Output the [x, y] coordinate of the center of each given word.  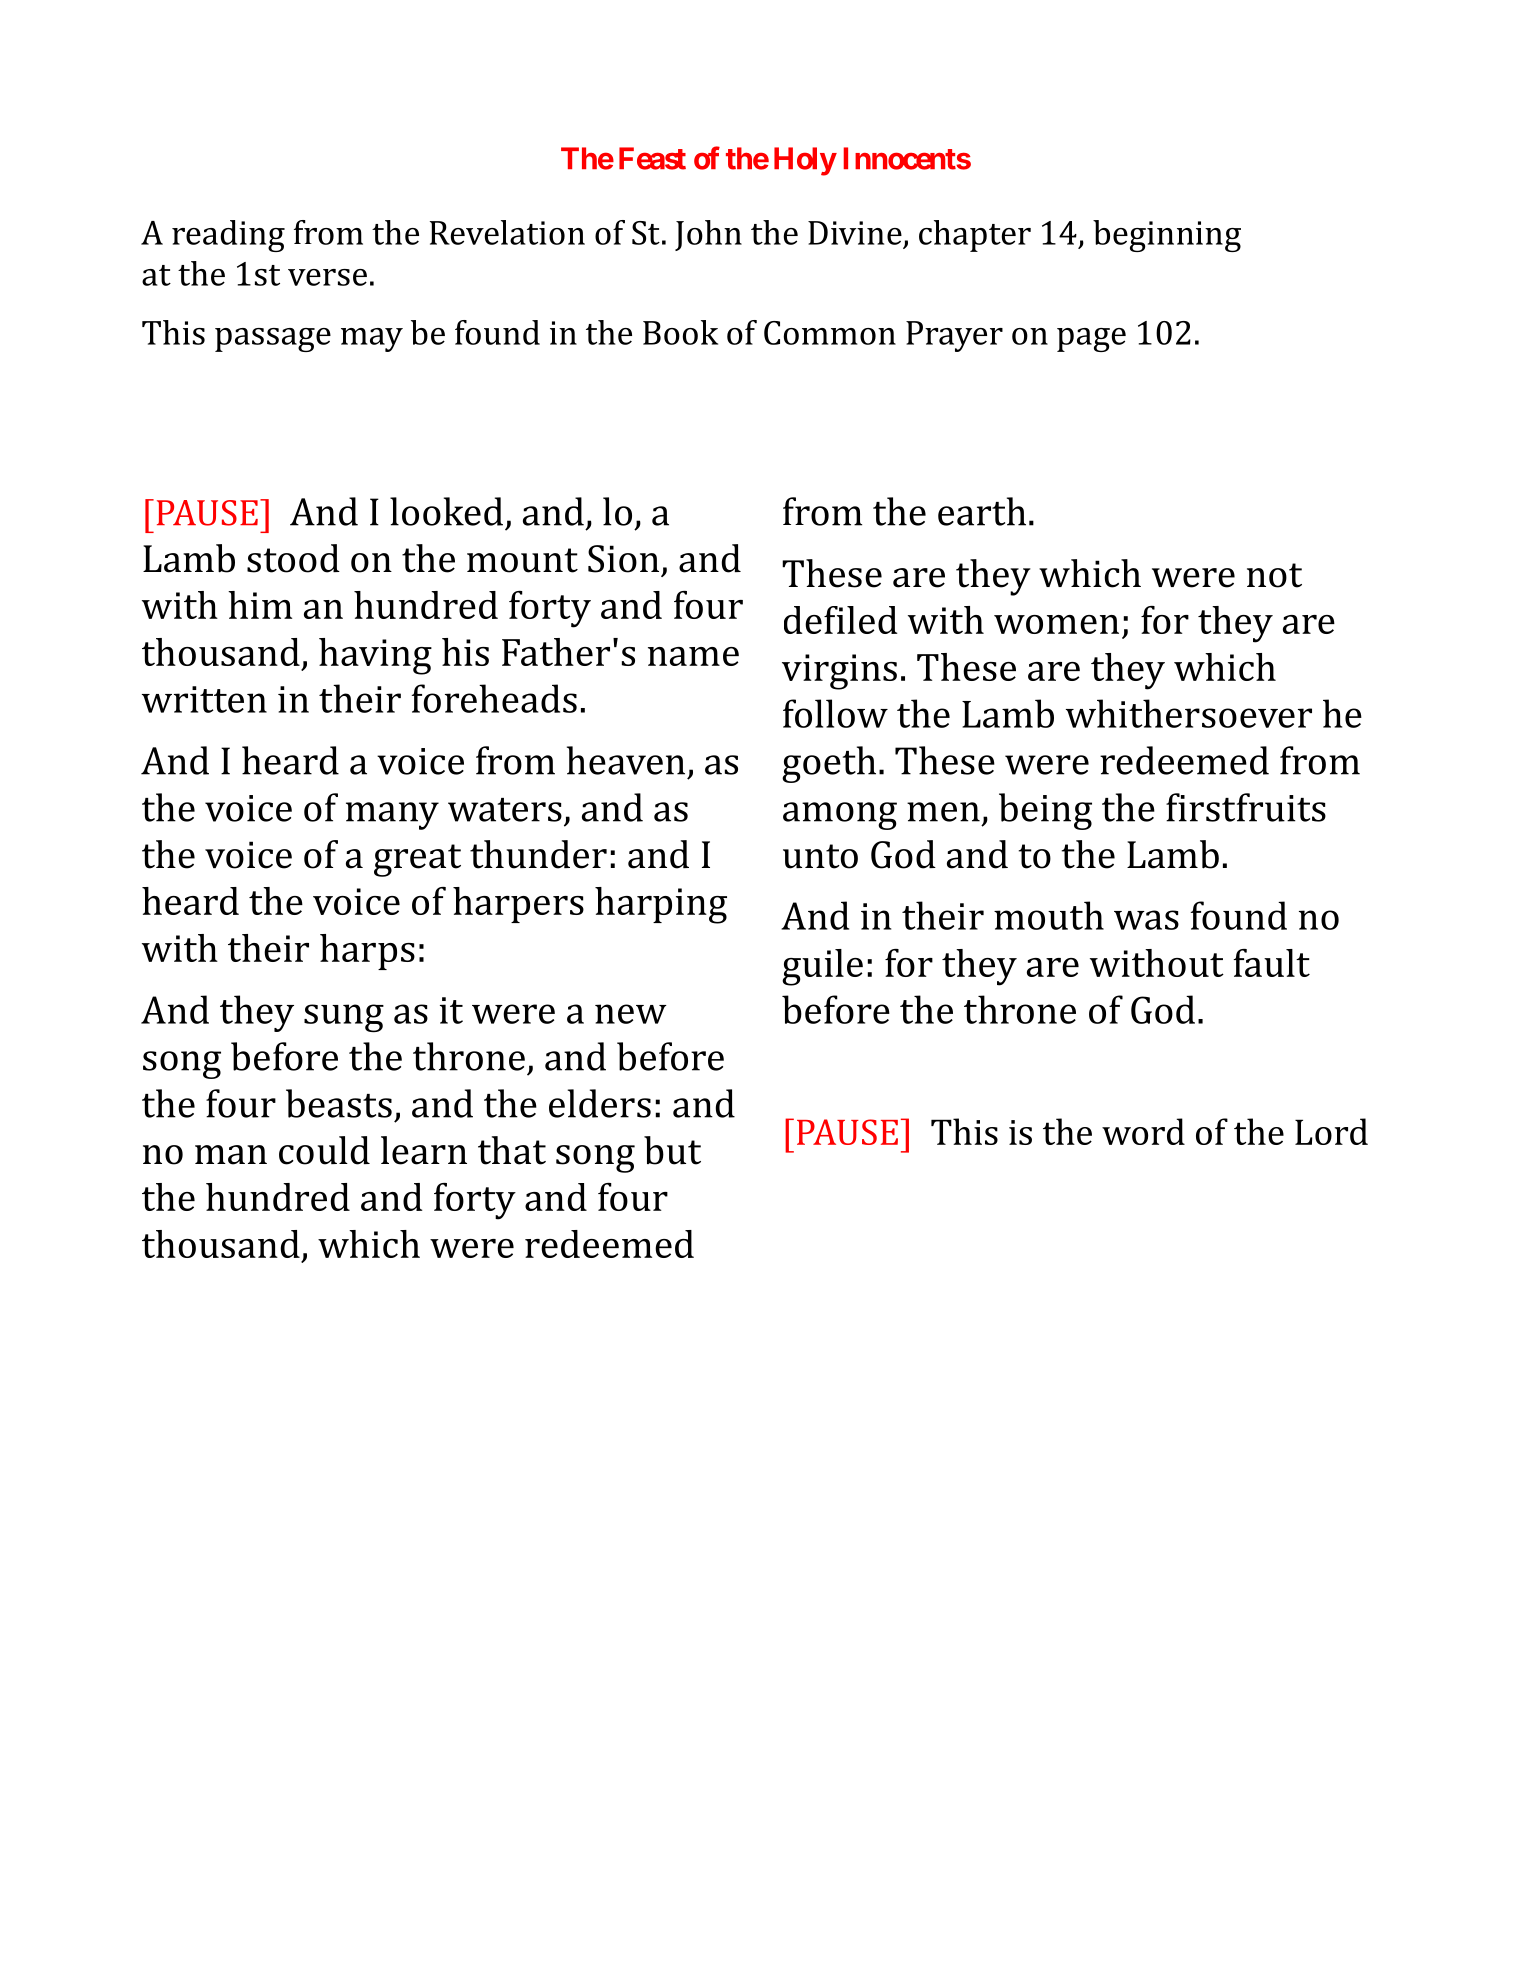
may [372, 340]
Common [830, 333]
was [1146, 920]
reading [228, 236]
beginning [1167, 236]
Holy [805, 161]
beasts [339, 1103]
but [672, 1150]
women [1056, 624]
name [693, 656]
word [1143, 1131]
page [1091, 340]
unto [820, 856]
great [417, 860]
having [375, 656]
